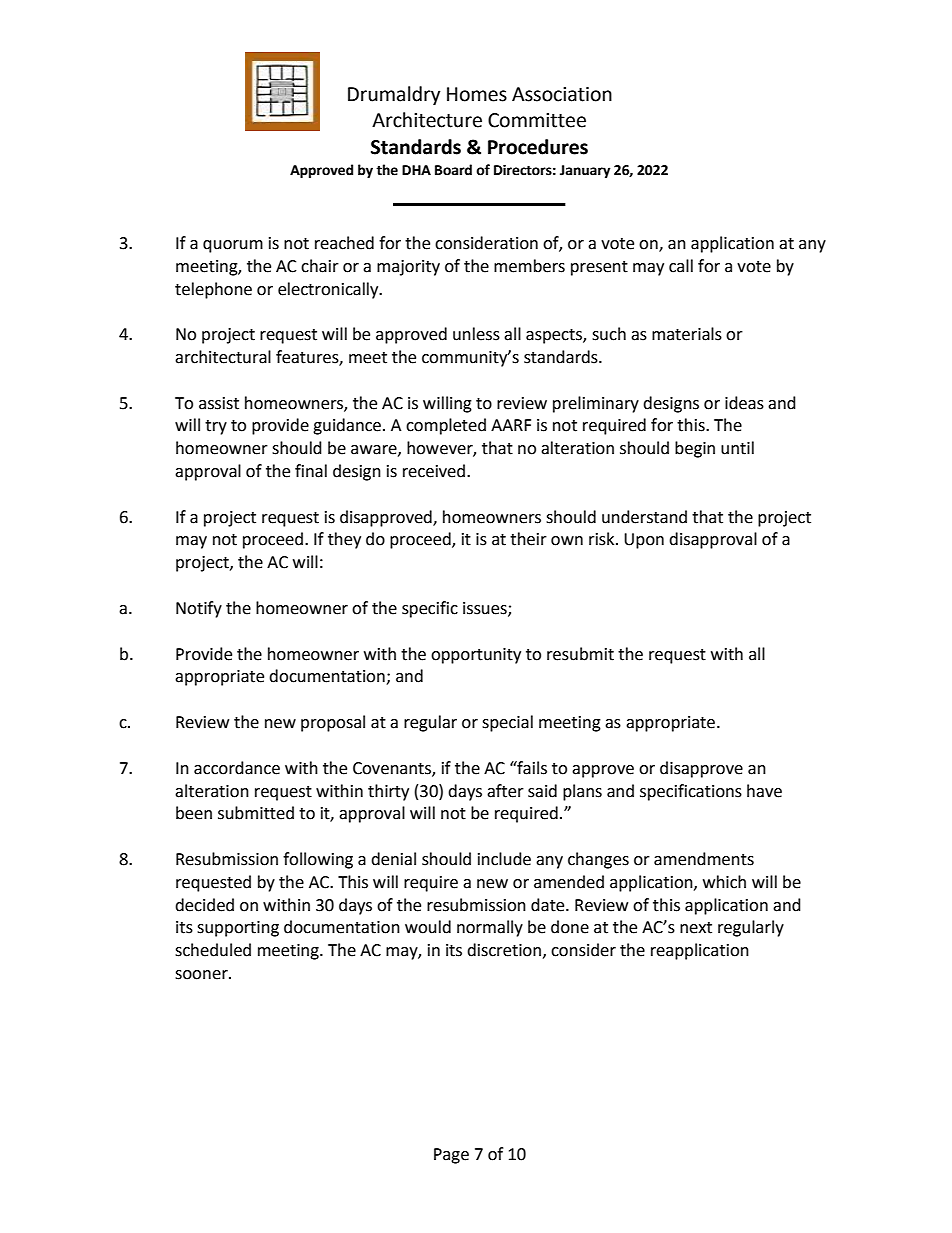 This screenshot has width=952, height=1233. I want to click on following, so click(318, 860).
